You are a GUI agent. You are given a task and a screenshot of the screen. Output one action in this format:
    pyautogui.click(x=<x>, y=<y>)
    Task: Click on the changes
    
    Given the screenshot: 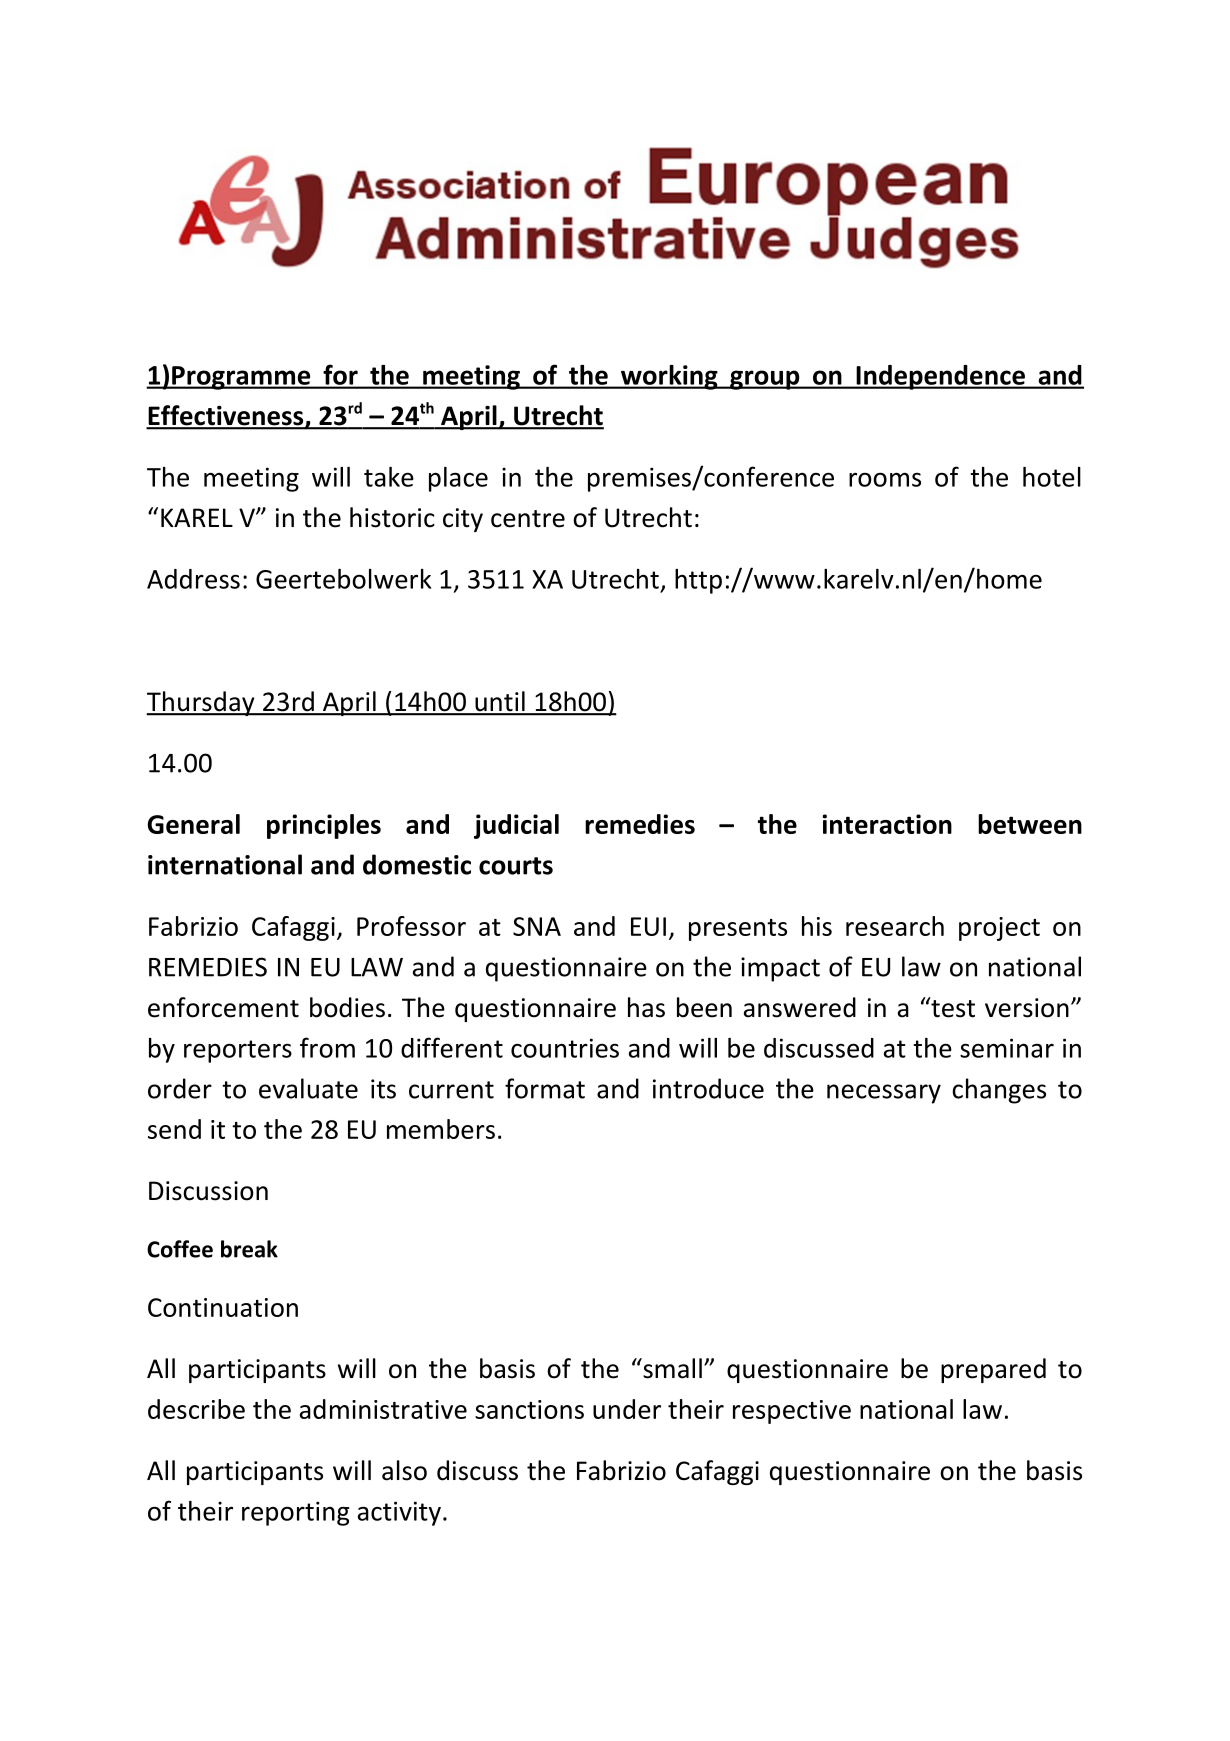 What is the action you would take?
    pyautogui.click(x=999, y=1091)
